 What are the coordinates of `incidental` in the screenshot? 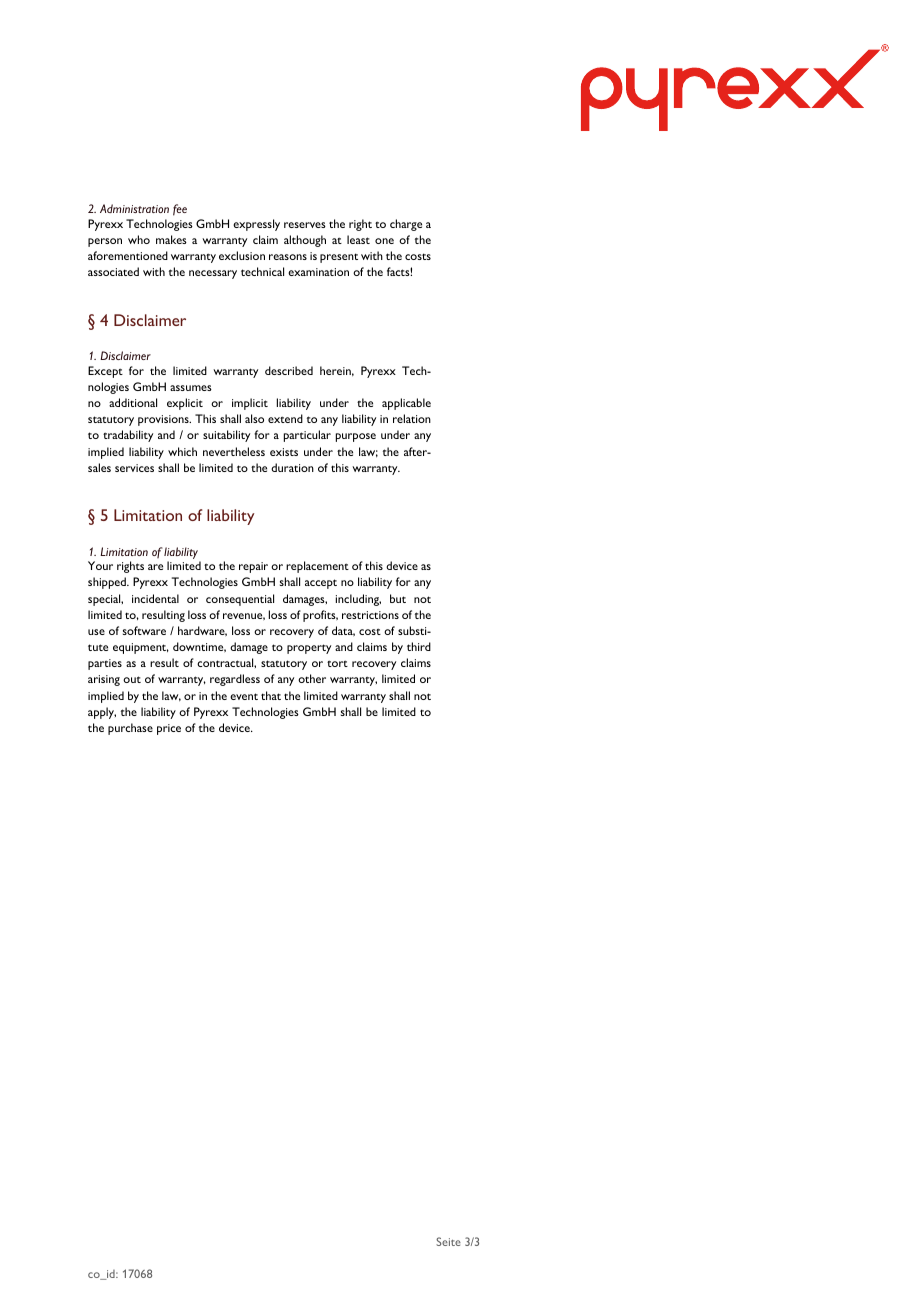 It's located at (155, 598).
